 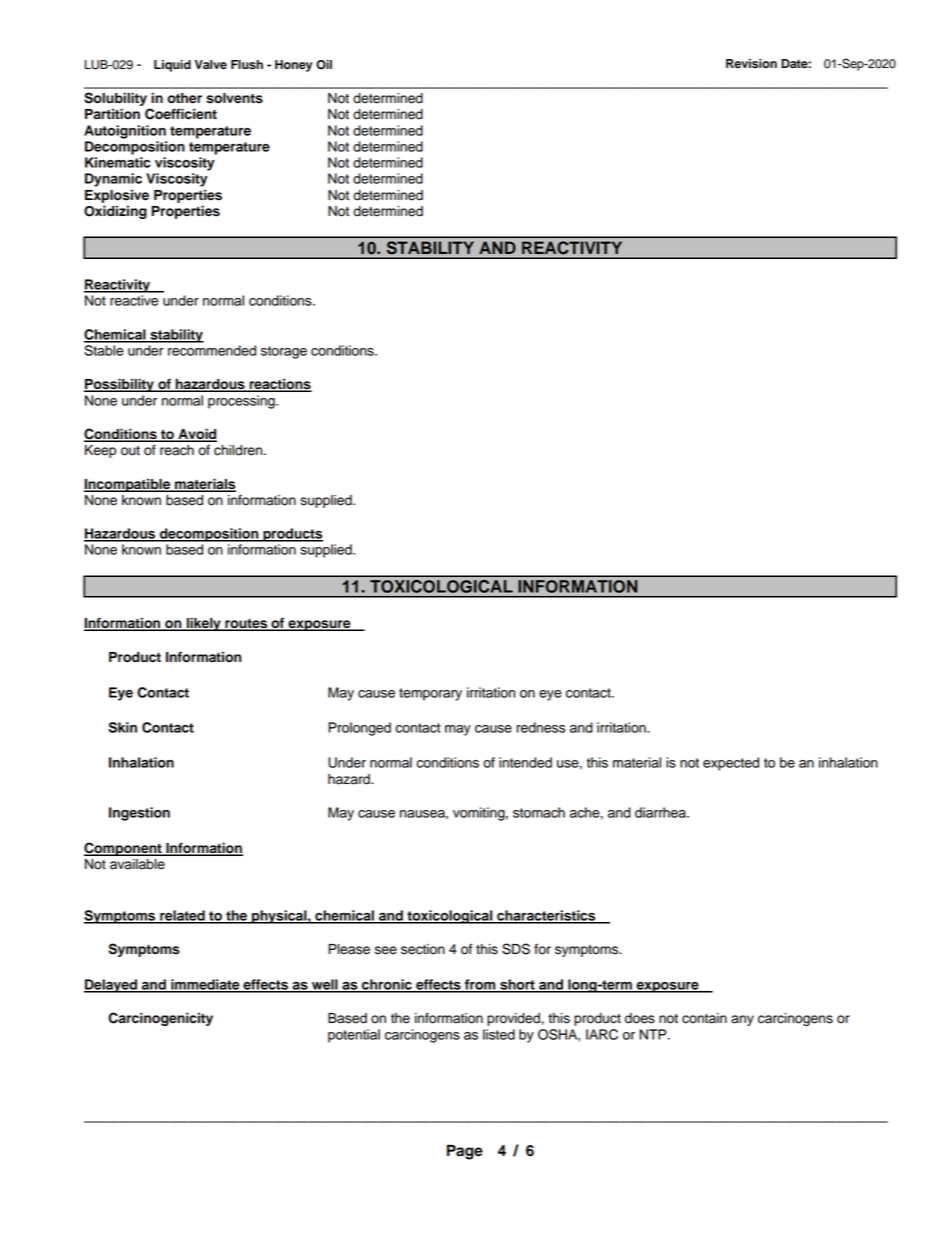 I want to click on redness, so click(x=541, y=727).
